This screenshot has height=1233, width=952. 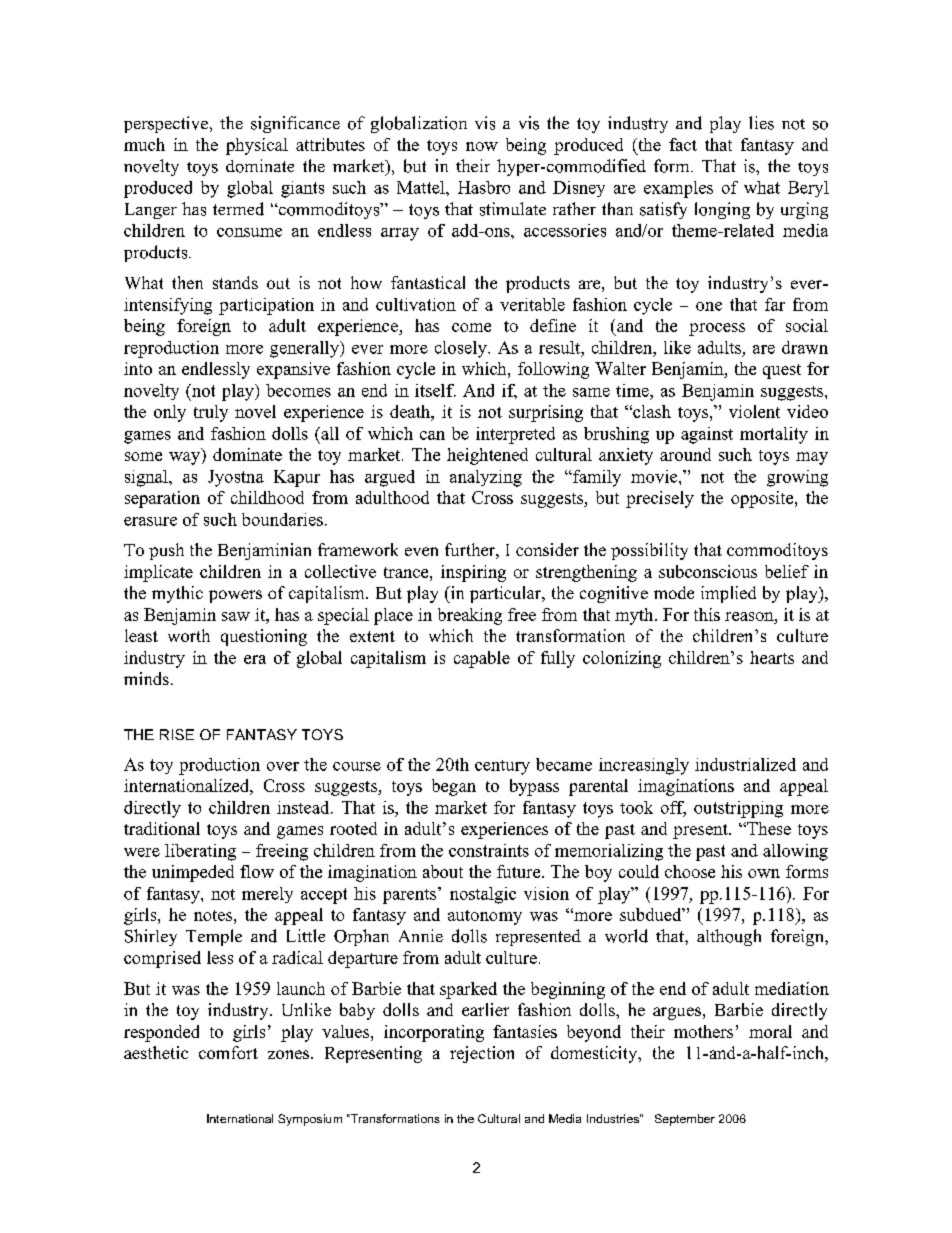 What do you see at coordinates (487, 456) in the screenshot?
I see `heightened` at bounding box center [487, 456].
